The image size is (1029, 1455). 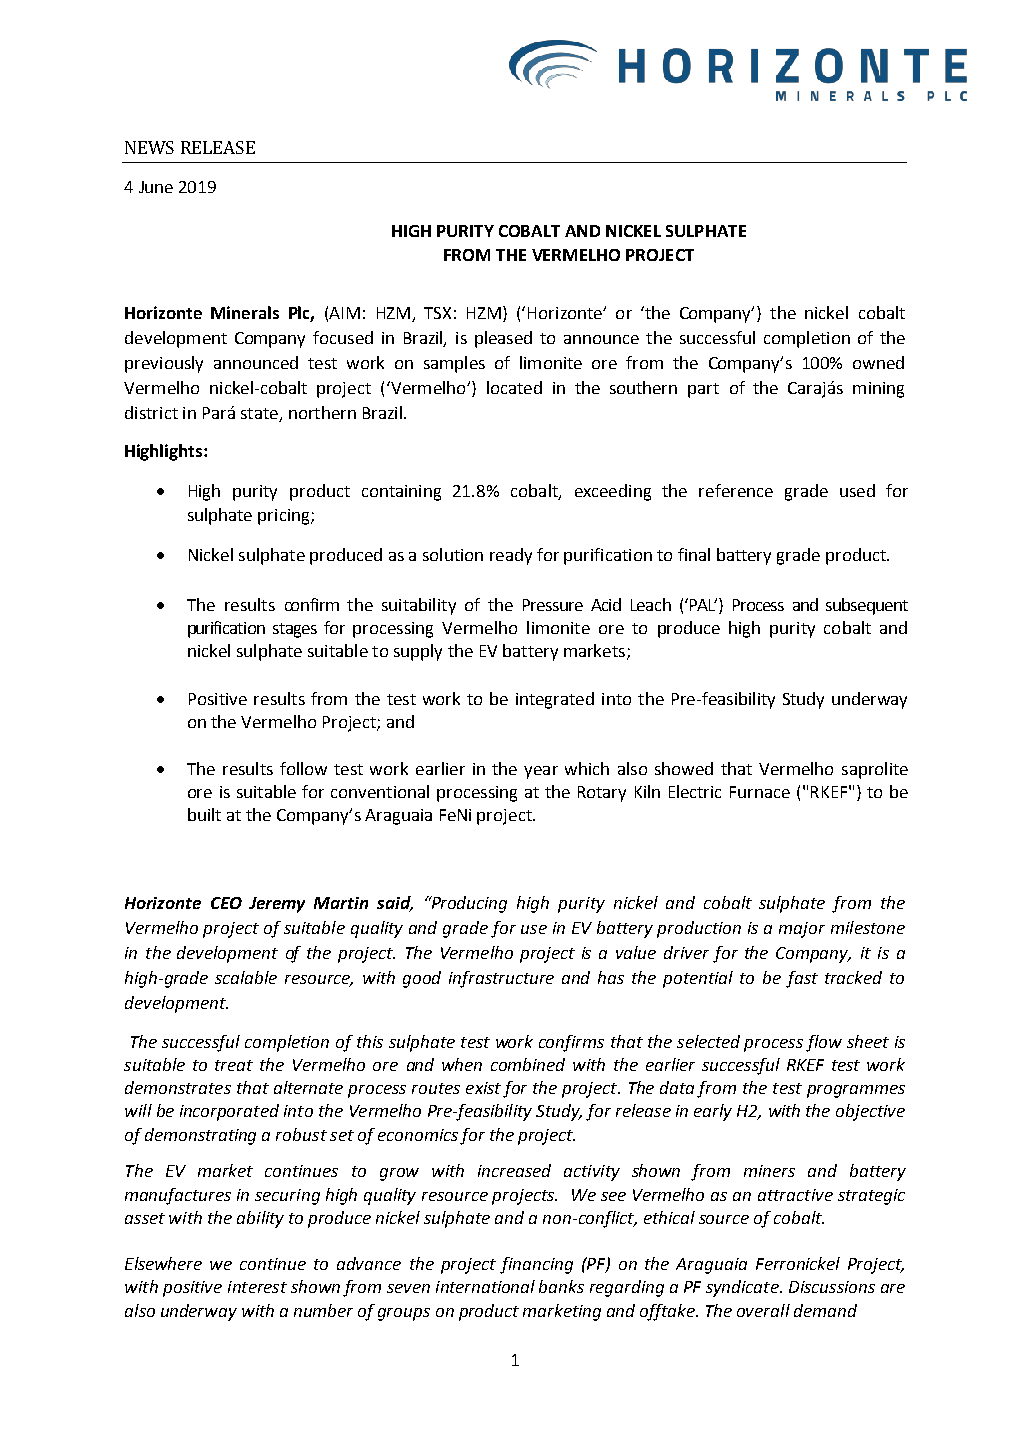 What do you see at coordinates (303, 768) in the image?
I see `follow` at bounding box center [303, 768].
